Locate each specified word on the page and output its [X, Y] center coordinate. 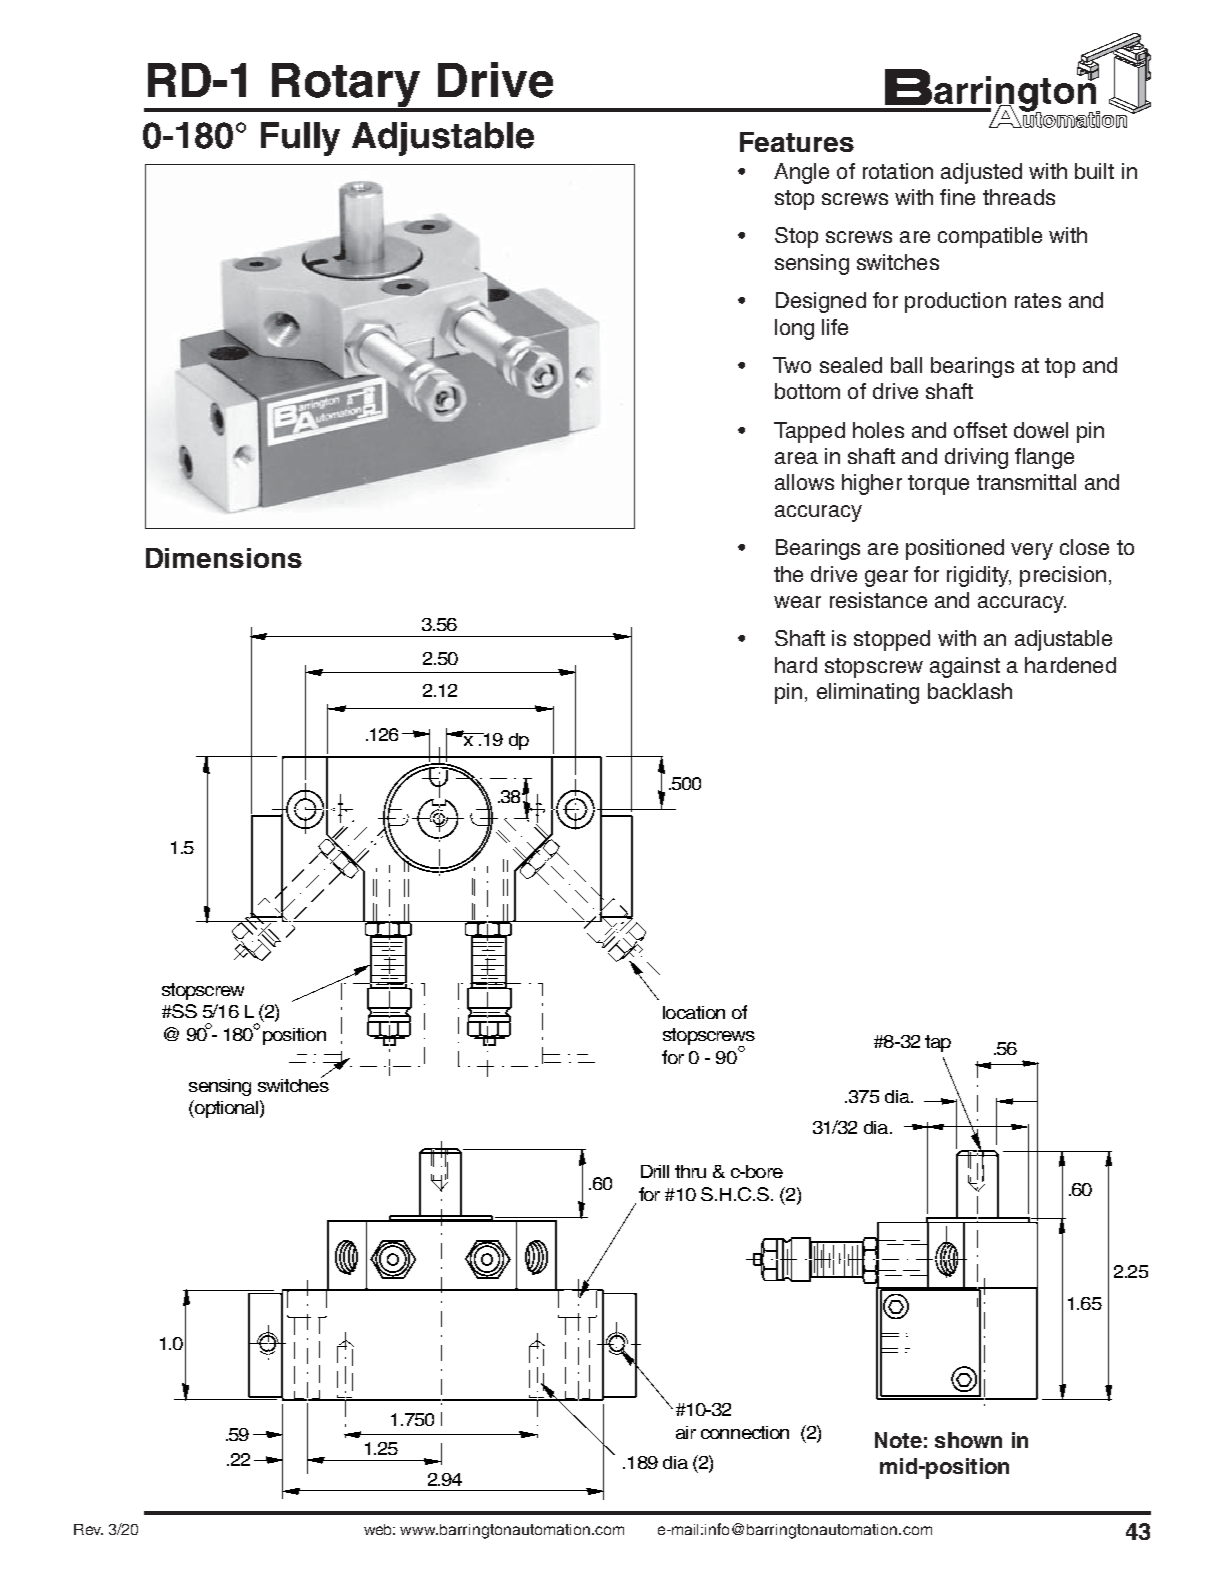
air [686, 1432]
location [694, 1012]
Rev [88, 1529]
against [965, 667]
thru [690, 1171]
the [788, 574]
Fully [300, 139]
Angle [801, 173]
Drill [655, 1171]
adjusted [981, 173]
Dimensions [224, 558]
